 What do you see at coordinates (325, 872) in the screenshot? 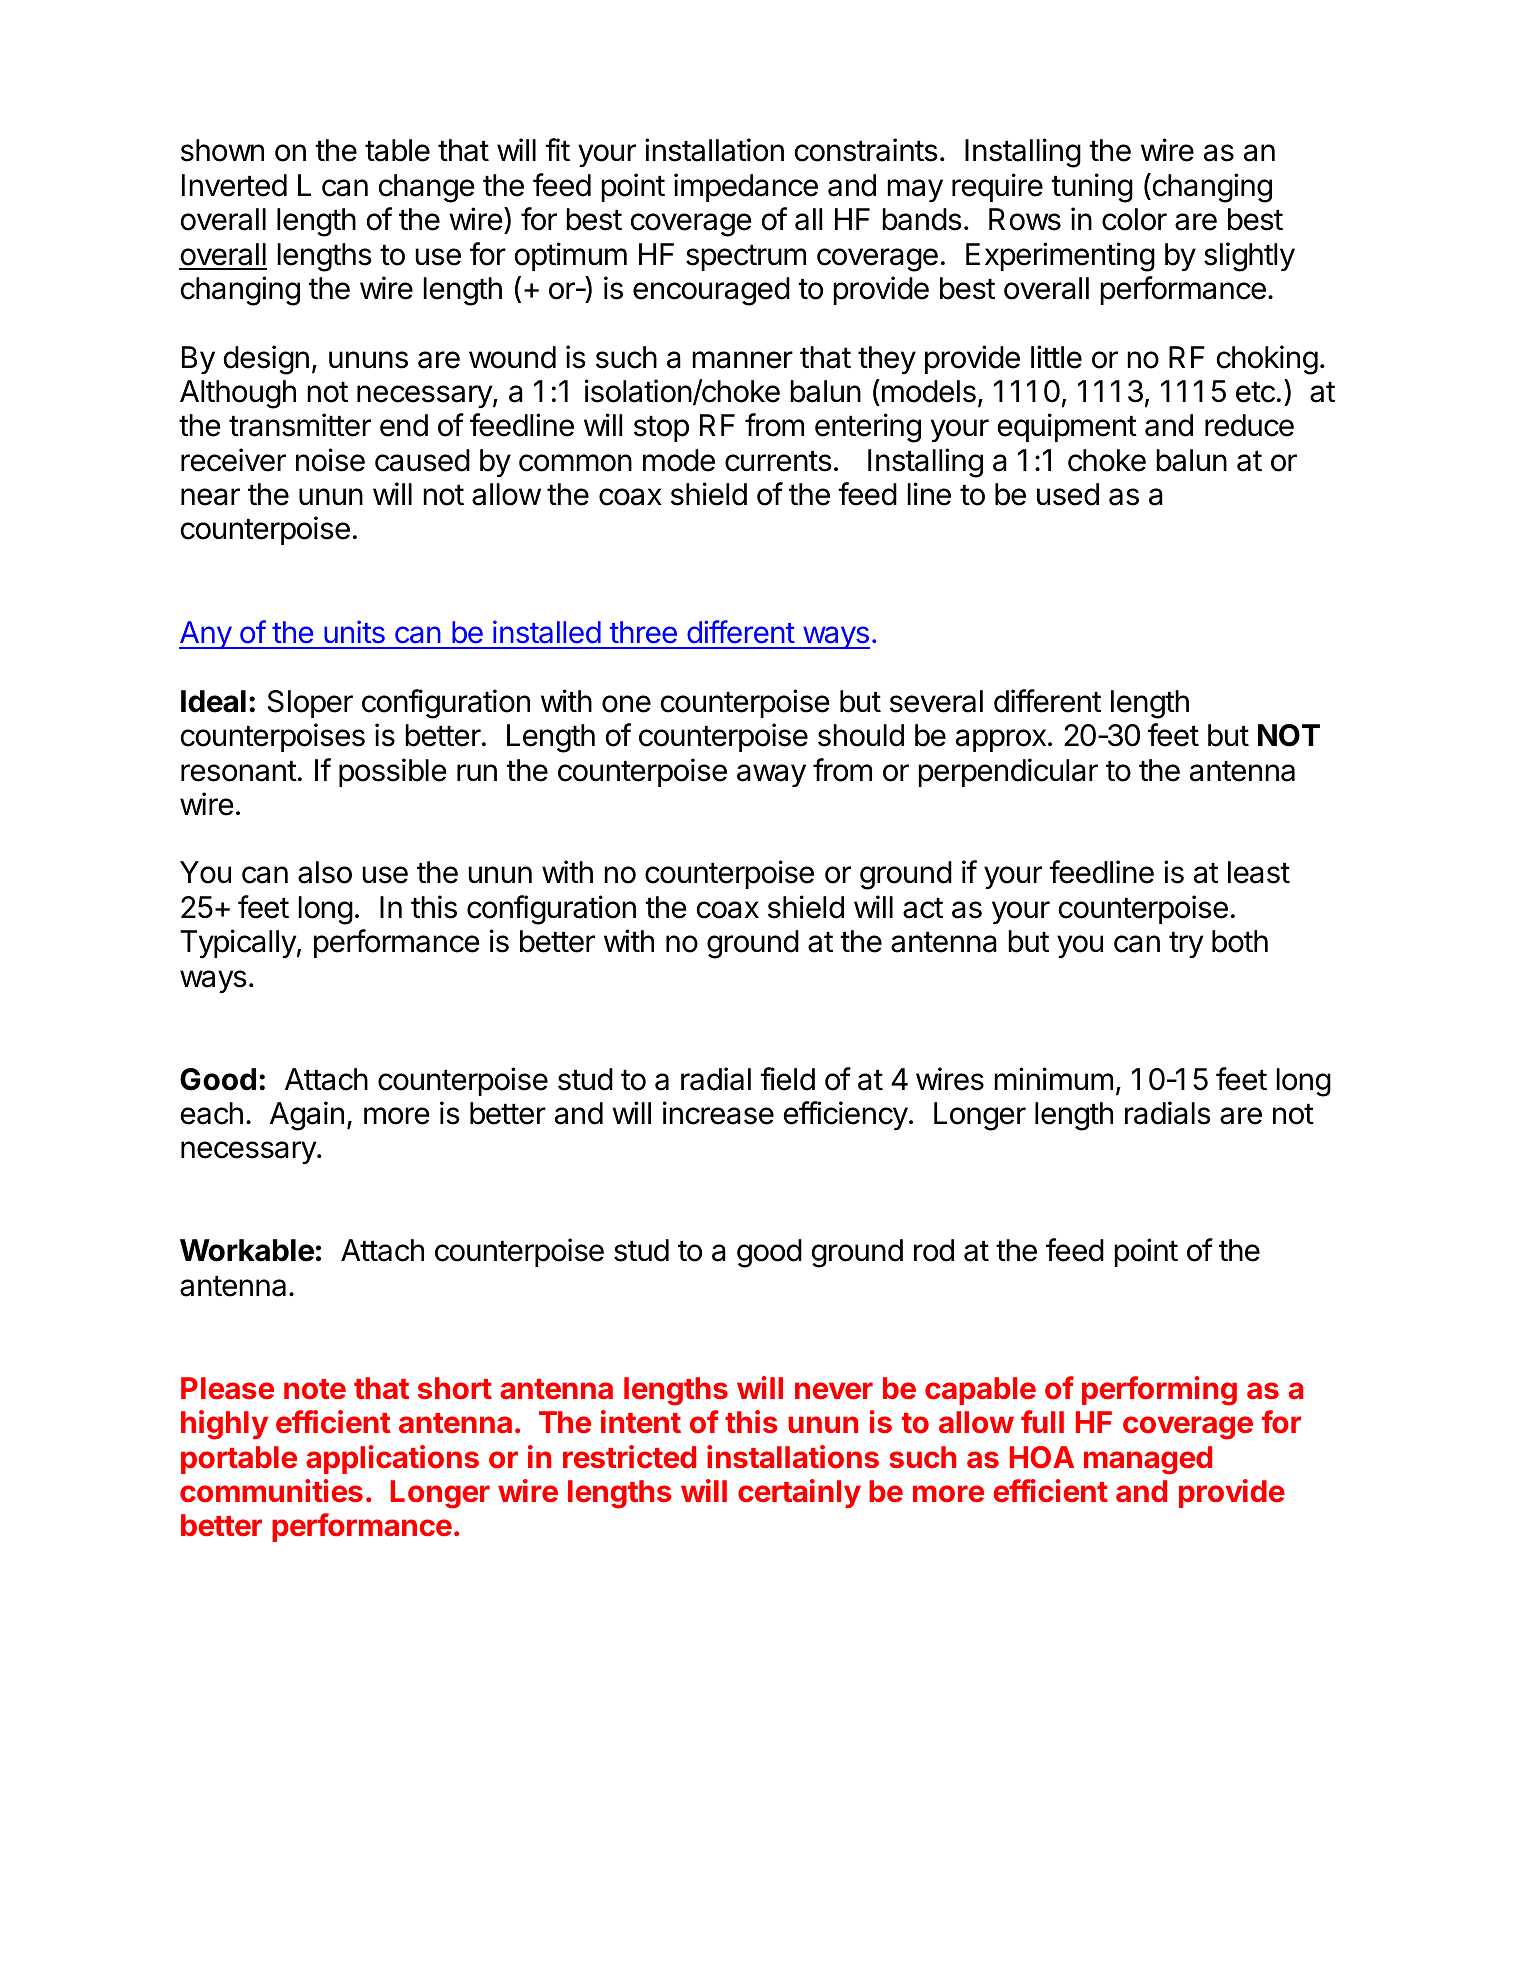
I see `also` at bounding box center [325, 872].
